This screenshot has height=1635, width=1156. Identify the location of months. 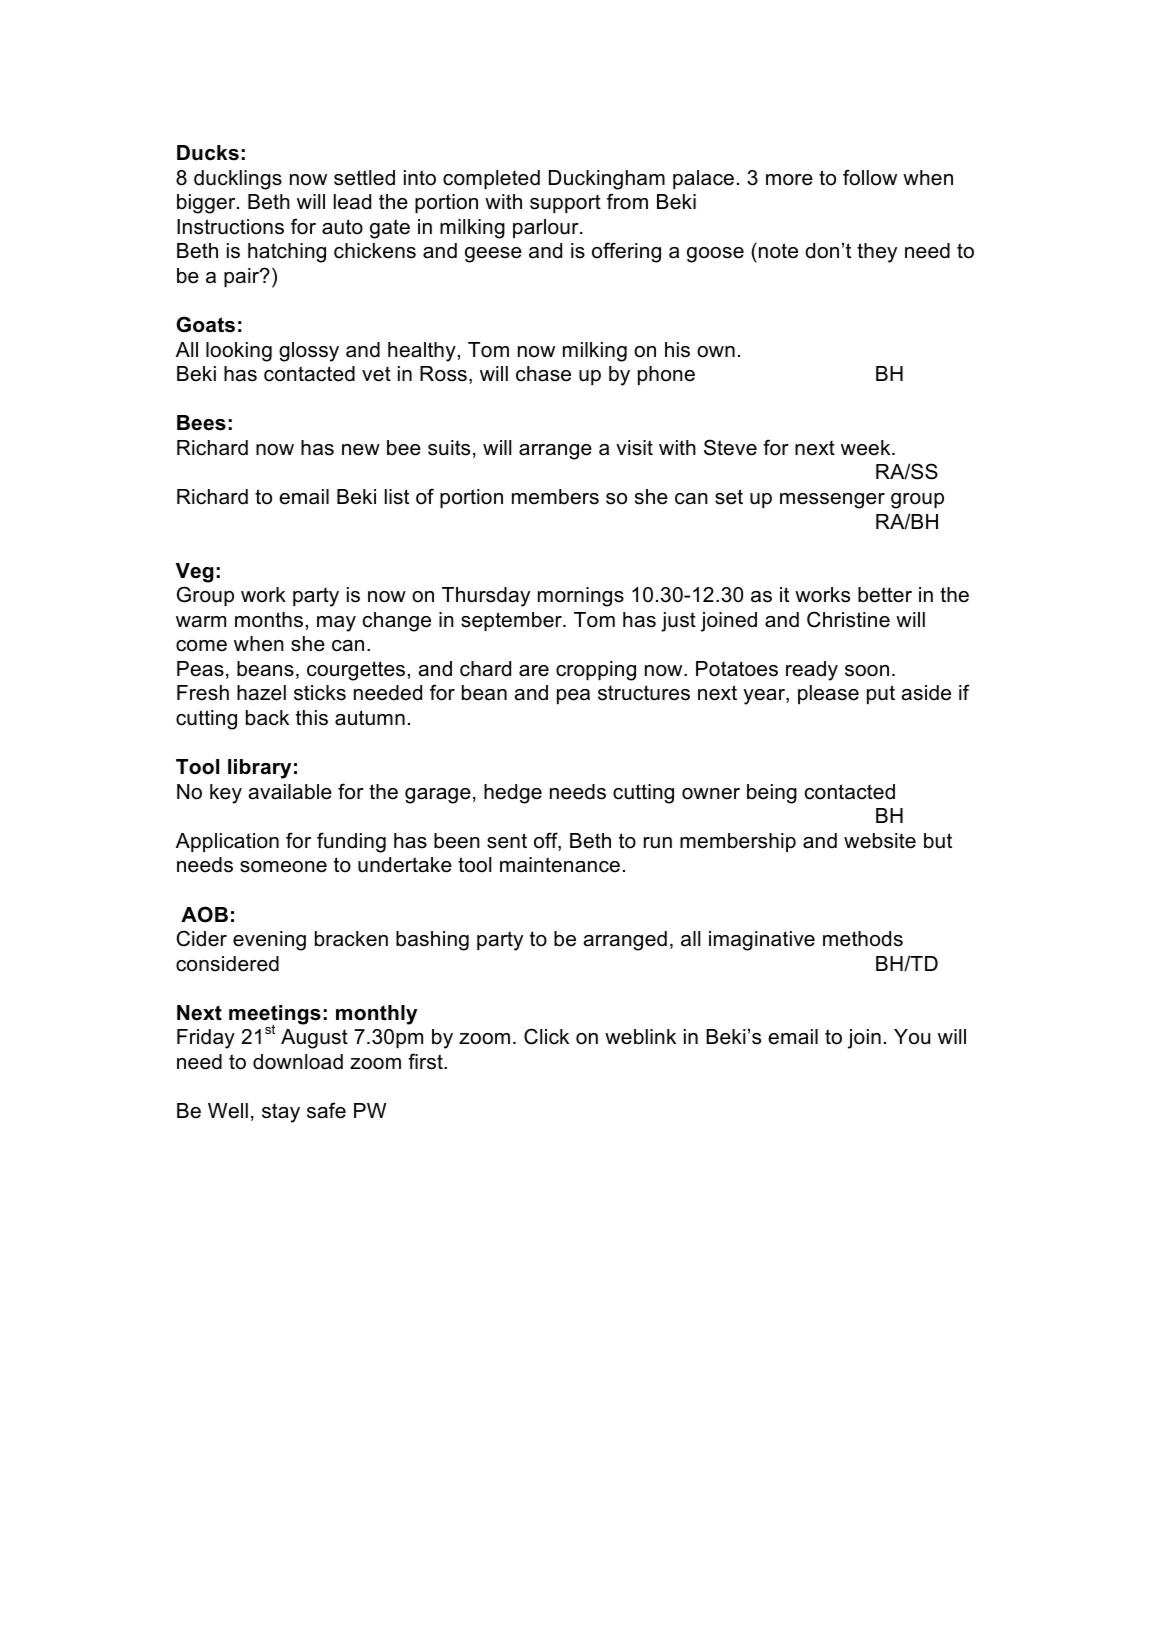
(269, 620).
